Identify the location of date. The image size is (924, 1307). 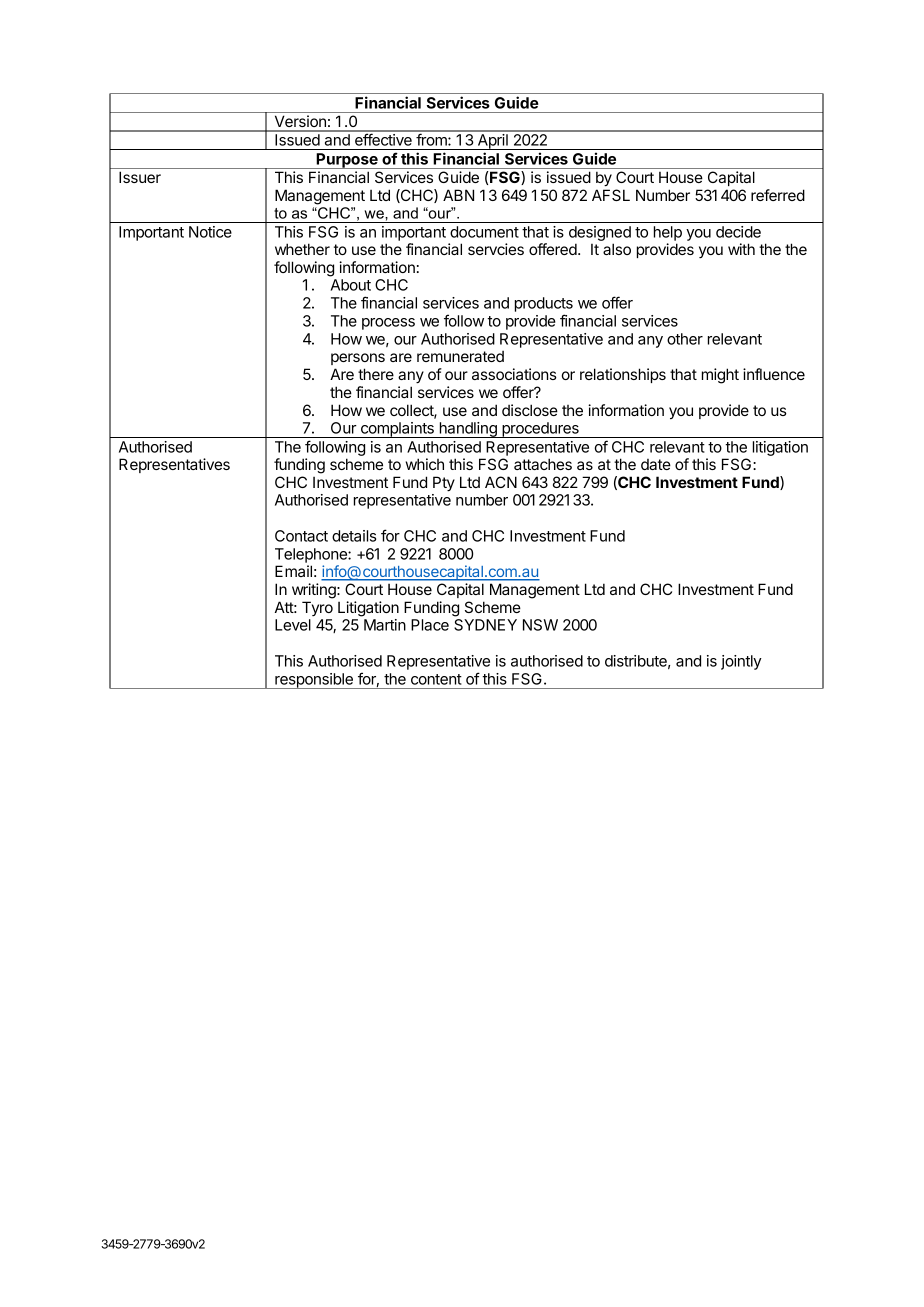
(656, 464).
